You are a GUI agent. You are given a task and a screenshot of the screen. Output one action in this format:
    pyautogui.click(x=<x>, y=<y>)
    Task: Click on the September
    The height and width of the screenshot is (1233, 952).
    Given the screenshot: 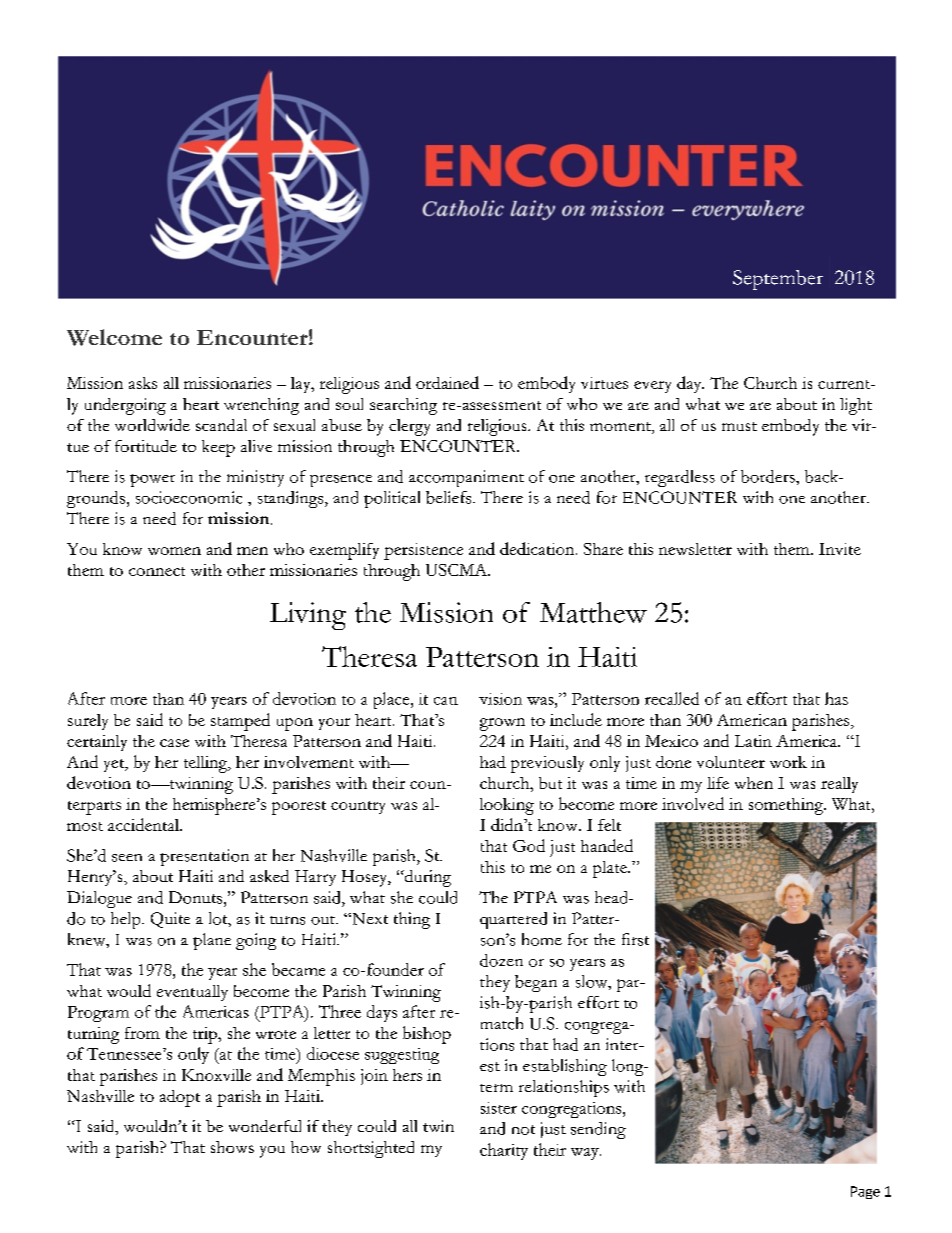 What is the action you would take?
    pyautogui.click(x=778, y=280)
